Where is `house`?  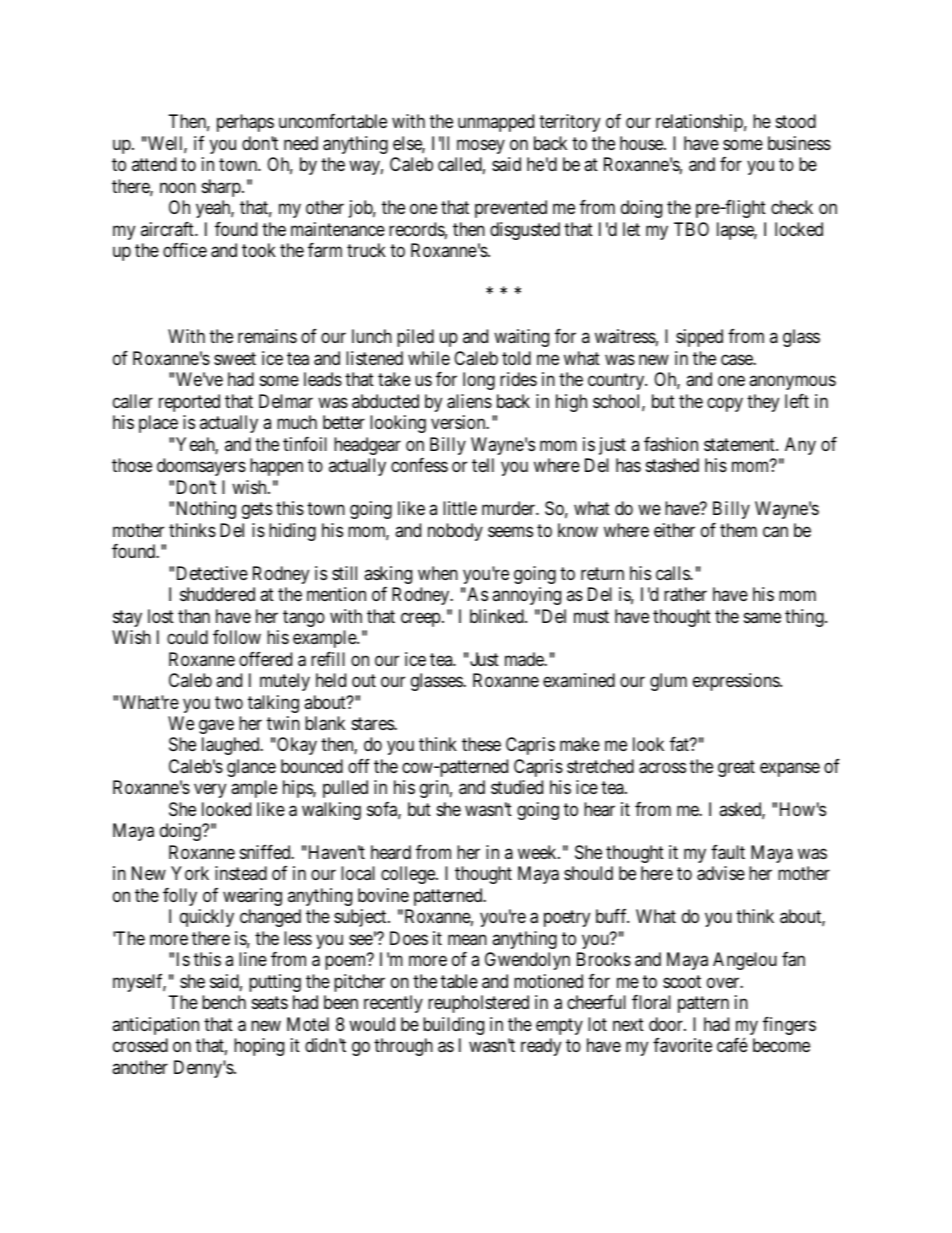 house is located at coordinates (642, 143).
